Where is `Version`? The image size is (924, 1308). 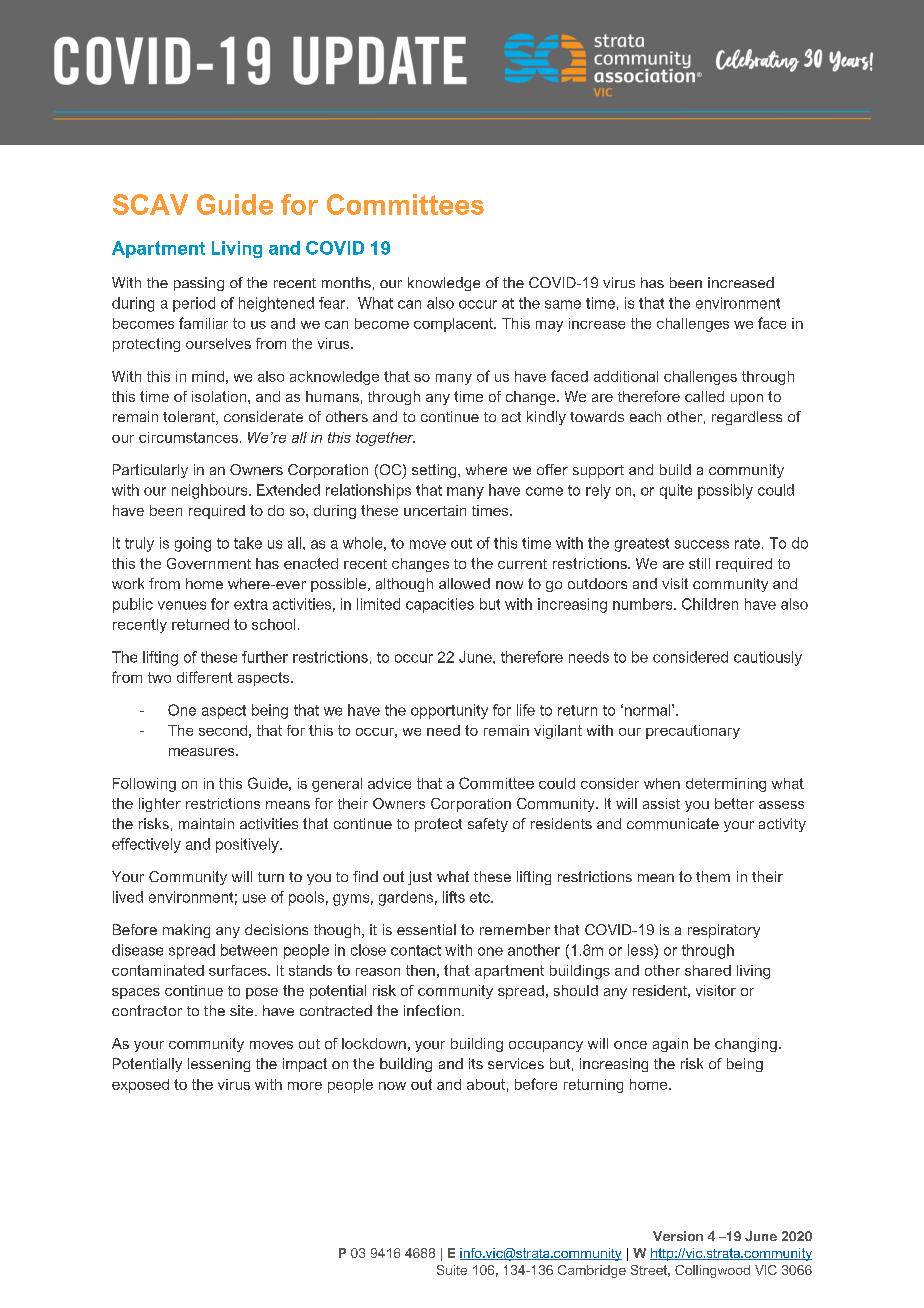 Version is located at coordinates (678, 1236).
